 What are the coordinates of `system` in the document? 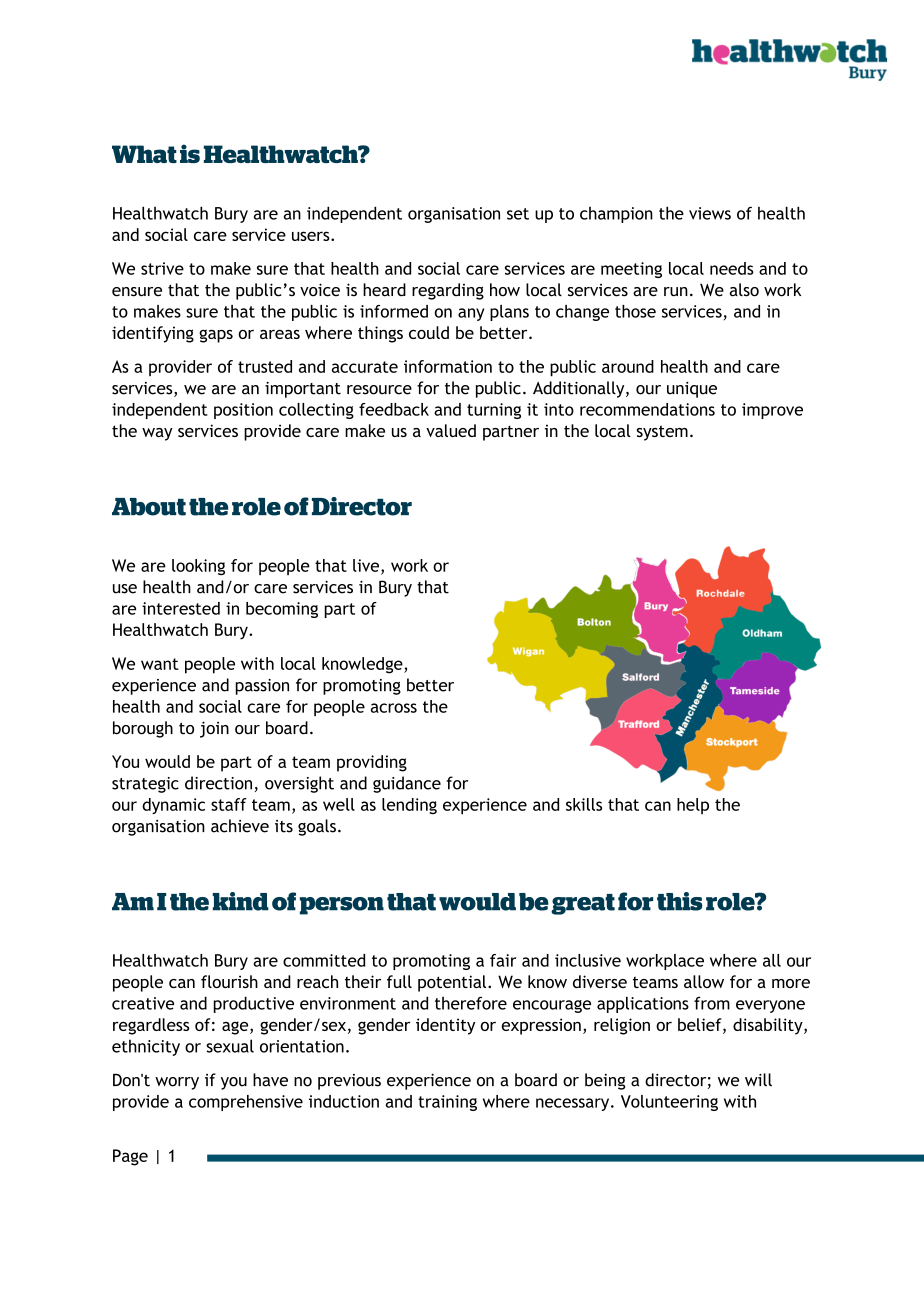 It's located at (662, 433).
